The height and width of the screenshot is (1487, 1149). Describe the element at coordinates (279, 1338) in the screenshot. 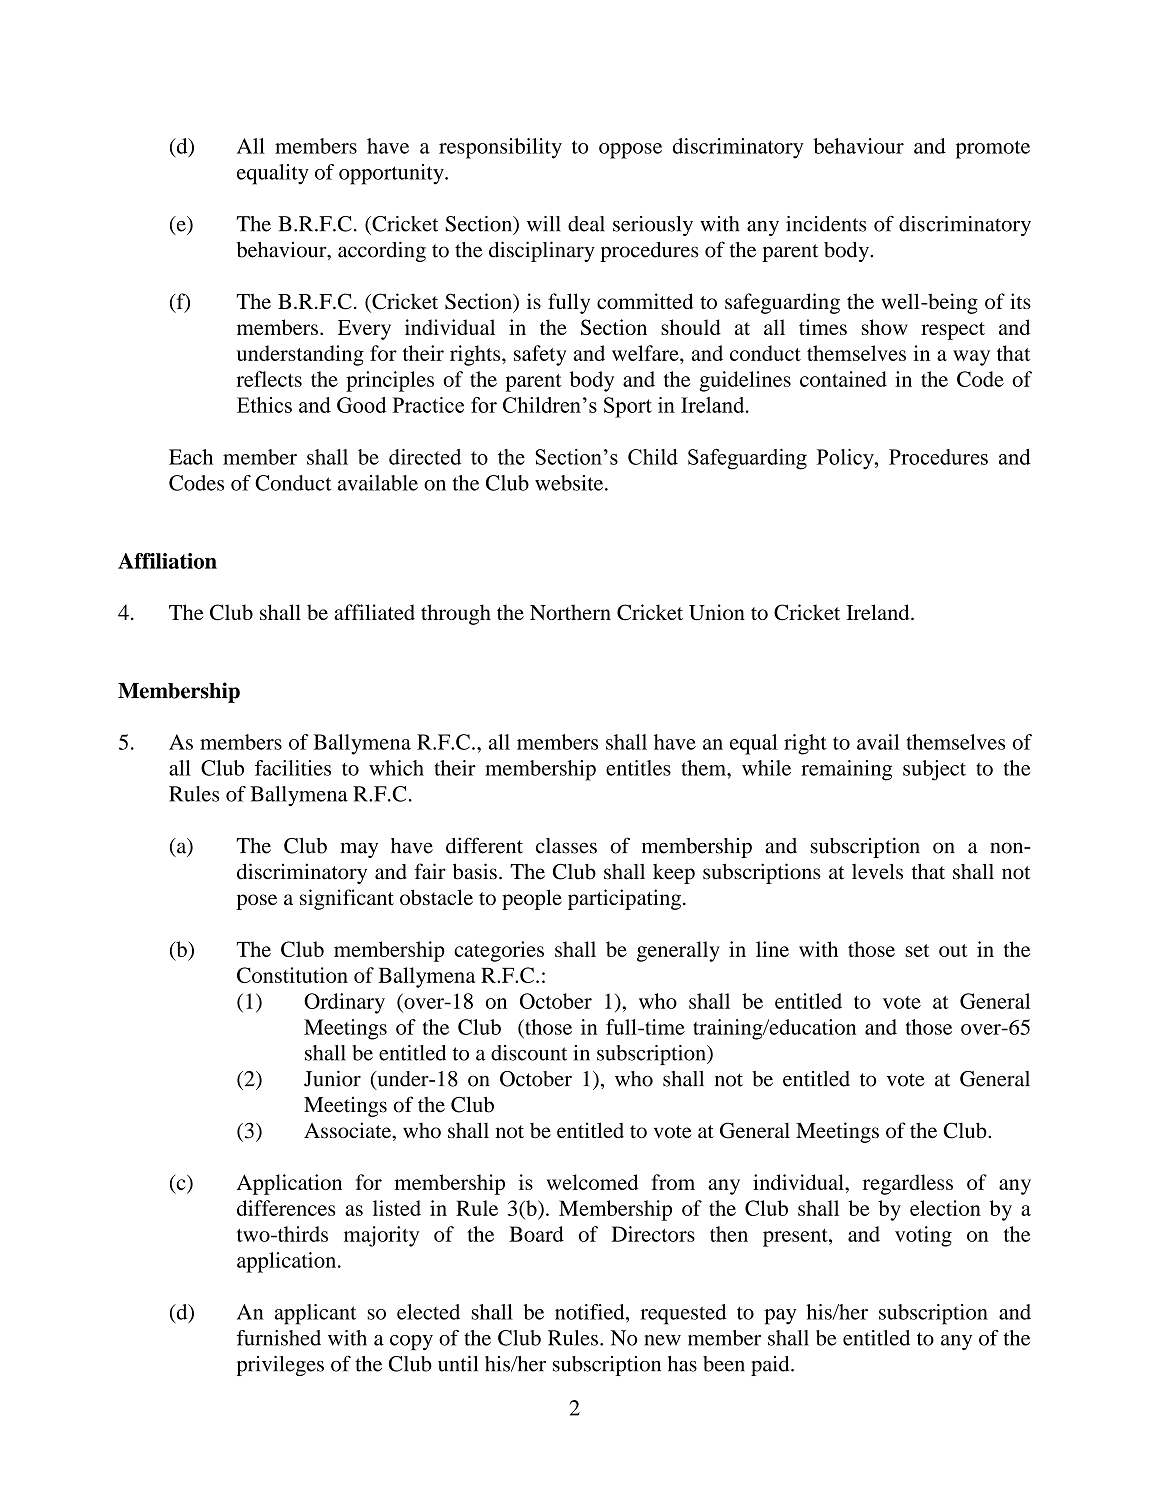

I see `furnished` at that location.
